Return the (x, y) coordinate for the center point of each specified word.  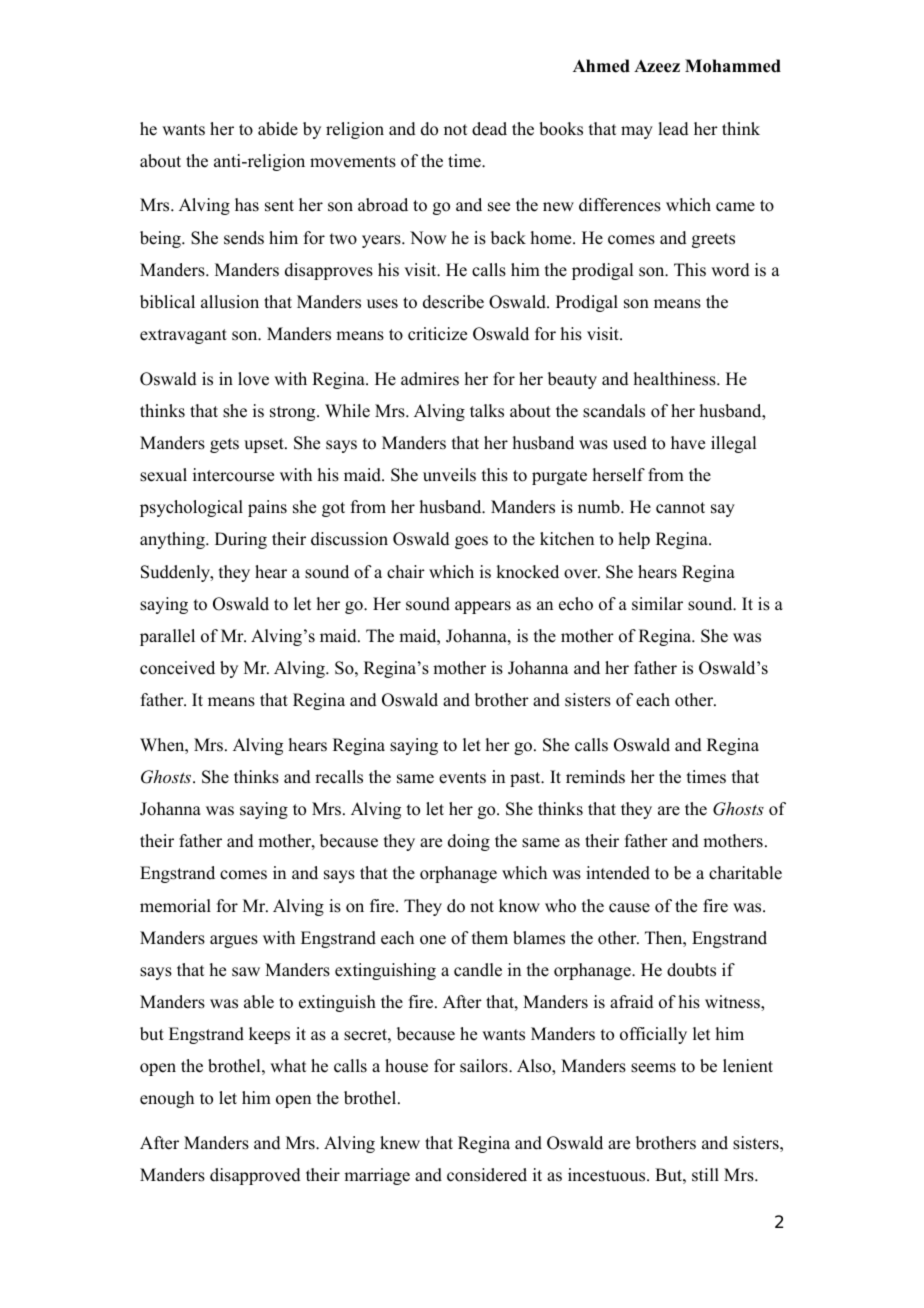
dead (489, 129)
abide (278, 129)
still (705, 1175)
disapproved (255, 1176)
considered (487, 1175)
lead (673, 129)
